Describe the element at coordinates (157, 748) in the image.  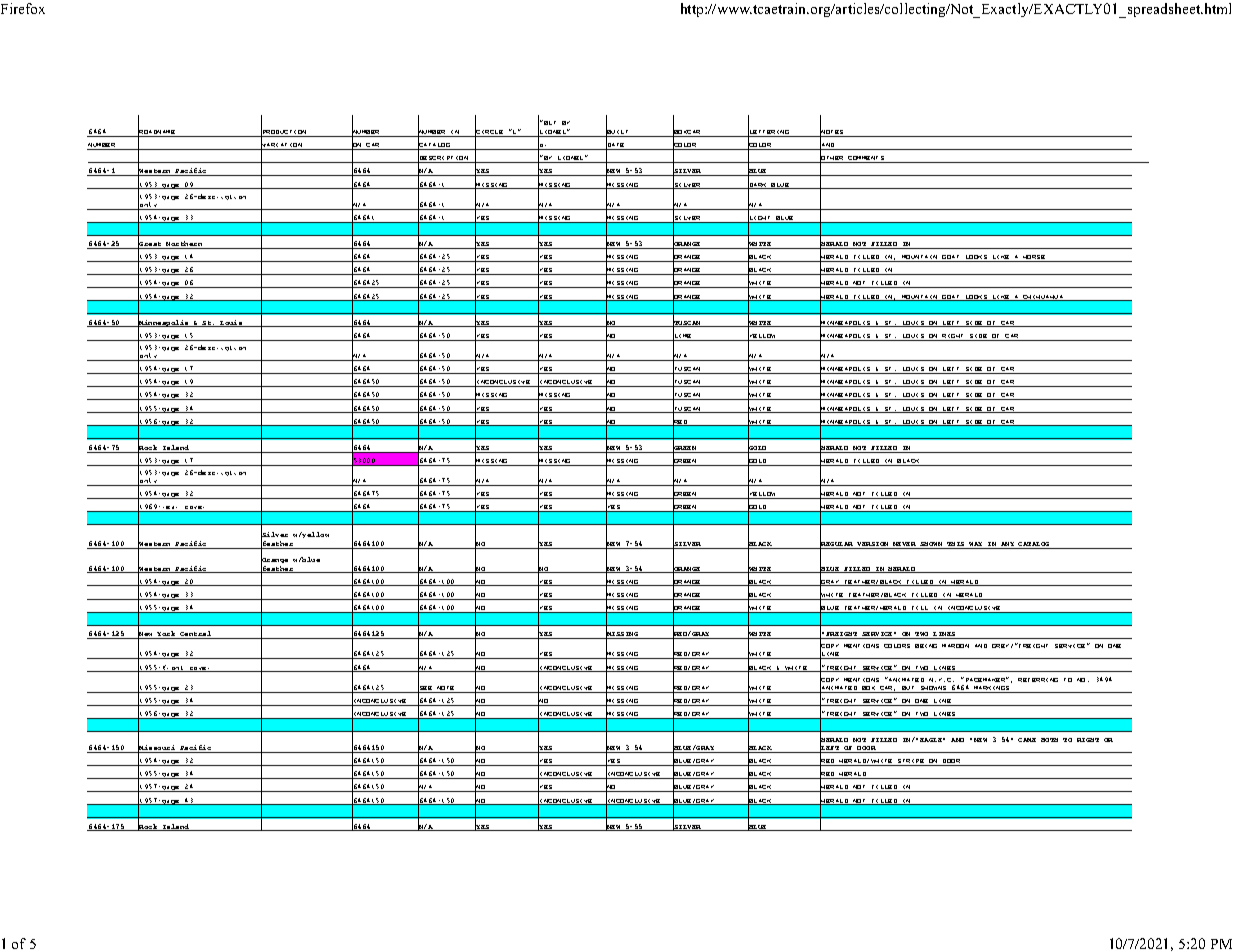
I see `Missouri` at that location.
